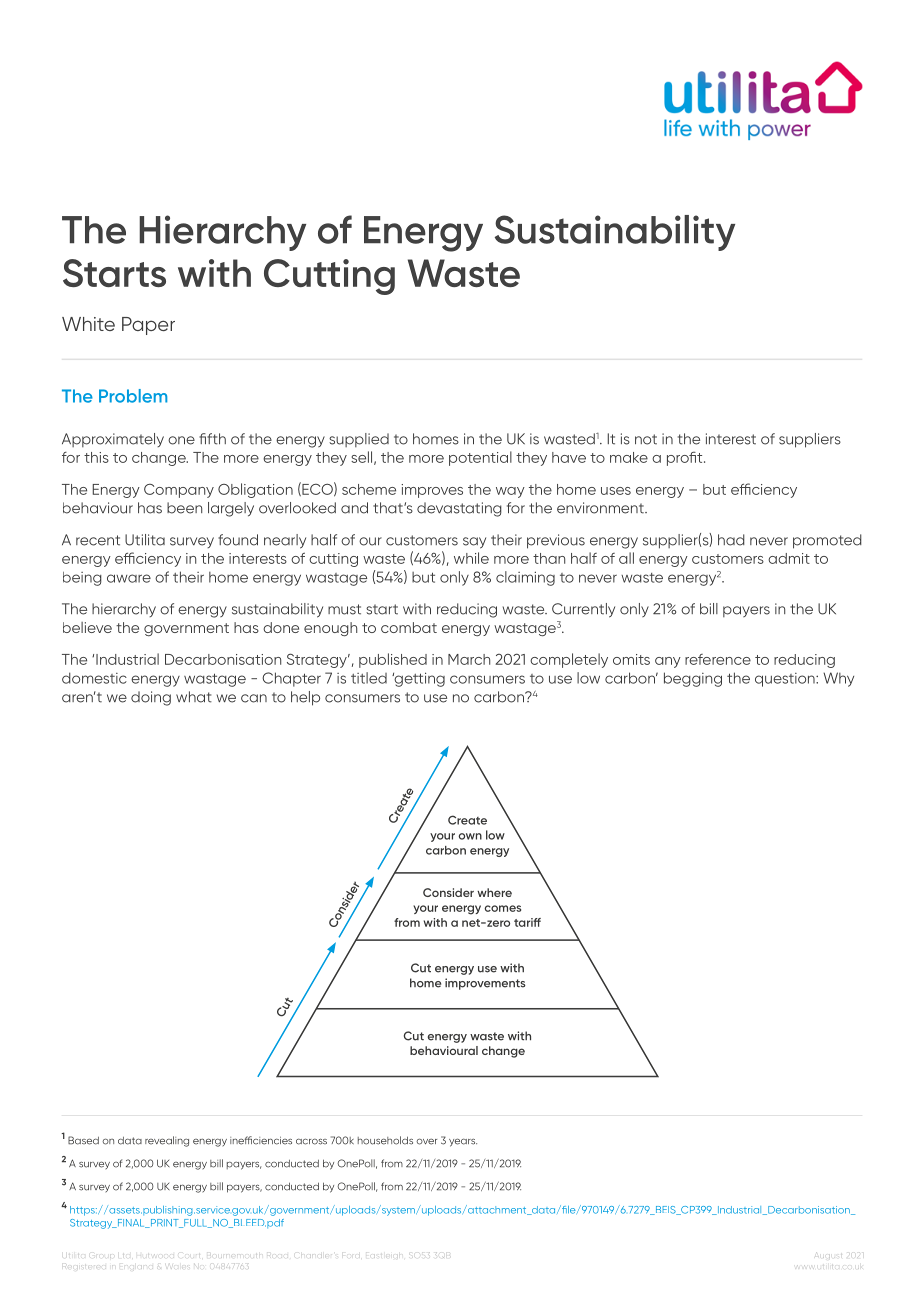 This image has width=924, height=1308. Describe the element at coordinates (731, 540) in the image. I see `had` at that location.
